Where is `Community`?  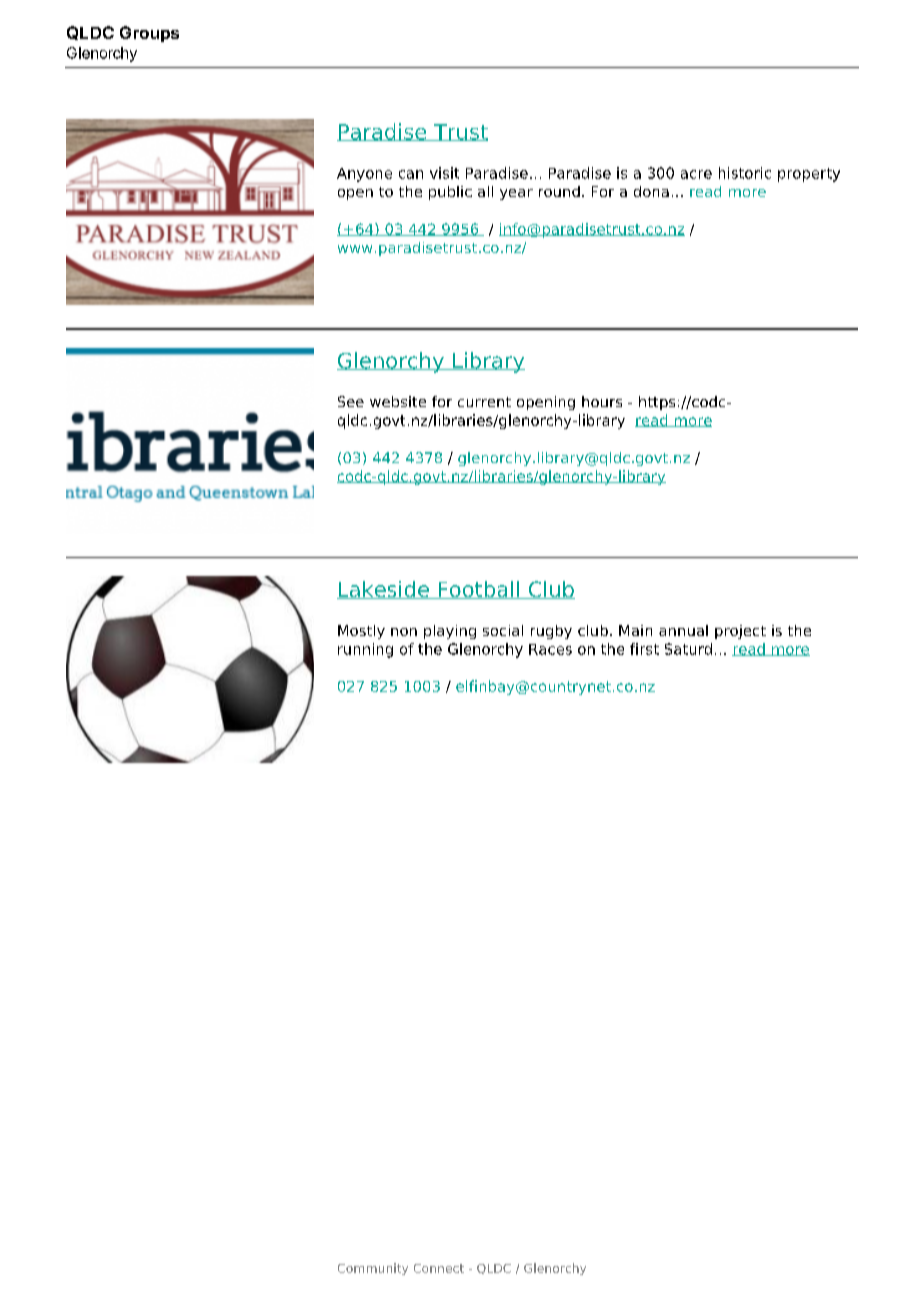
Community is located at coordinates (373, 1269).
